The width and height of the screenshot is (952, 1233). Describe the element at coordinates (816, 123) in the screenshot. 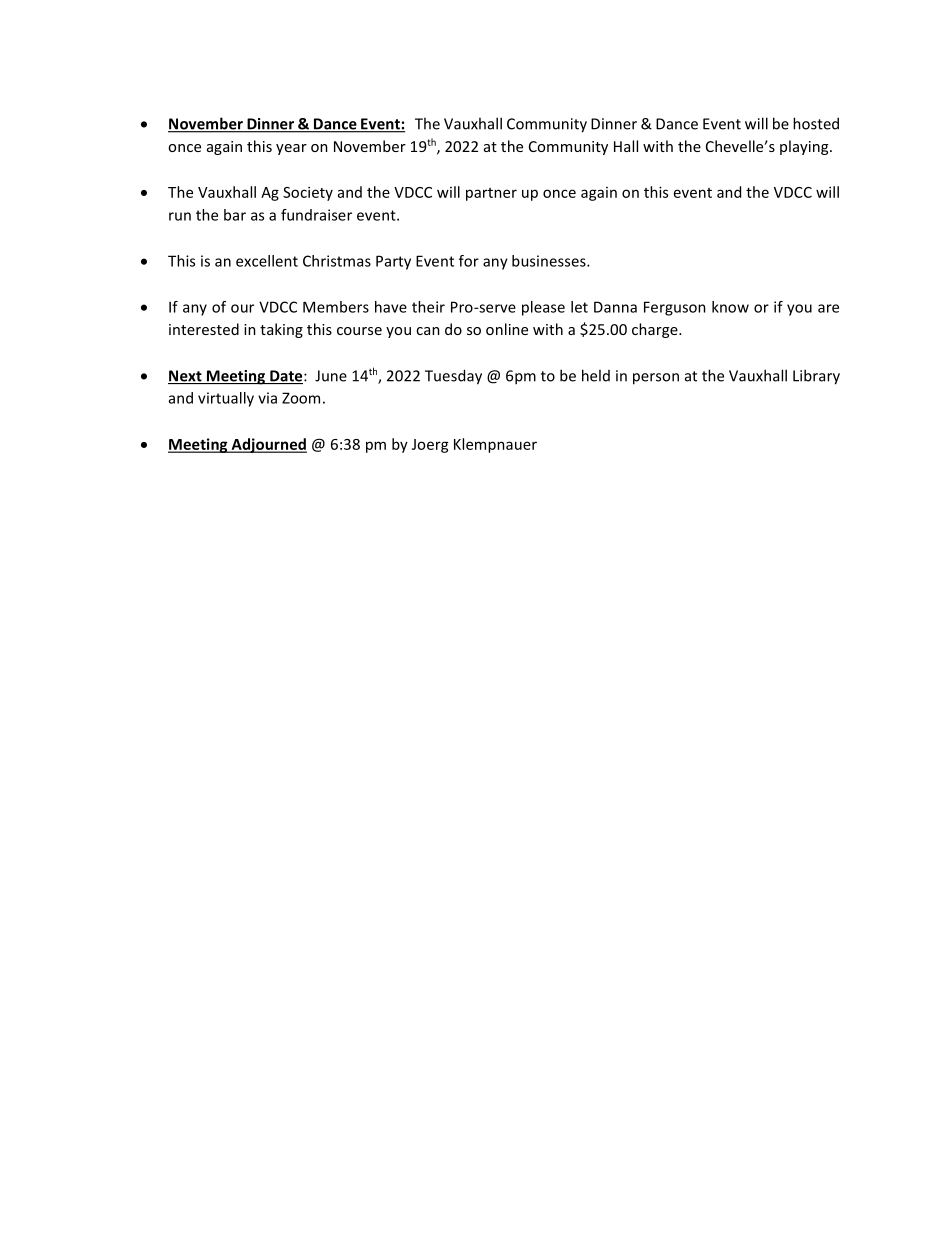

I see `hosted` at that location.
